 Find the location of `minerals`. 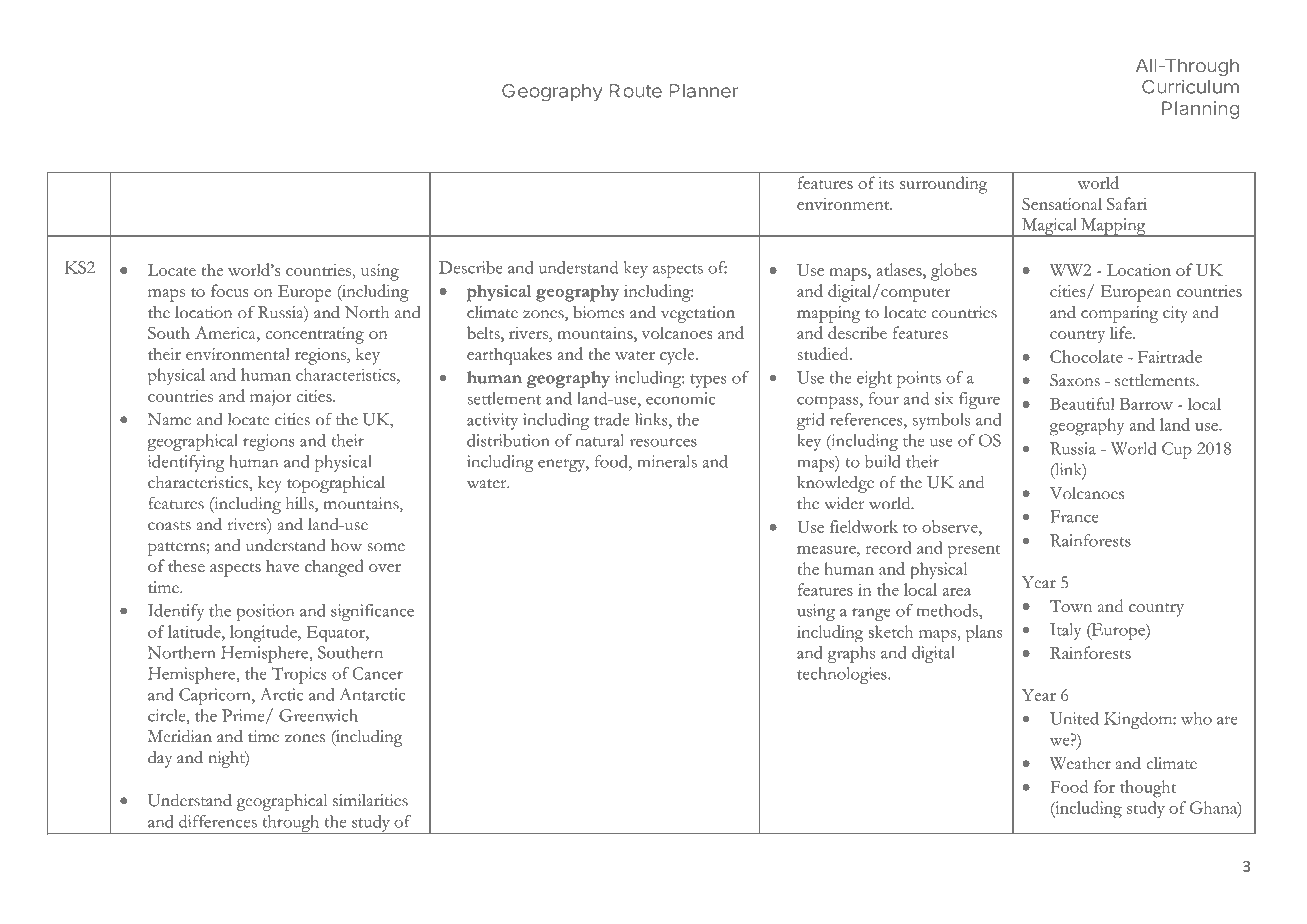

minerals is located at coordinates (667, 461).
